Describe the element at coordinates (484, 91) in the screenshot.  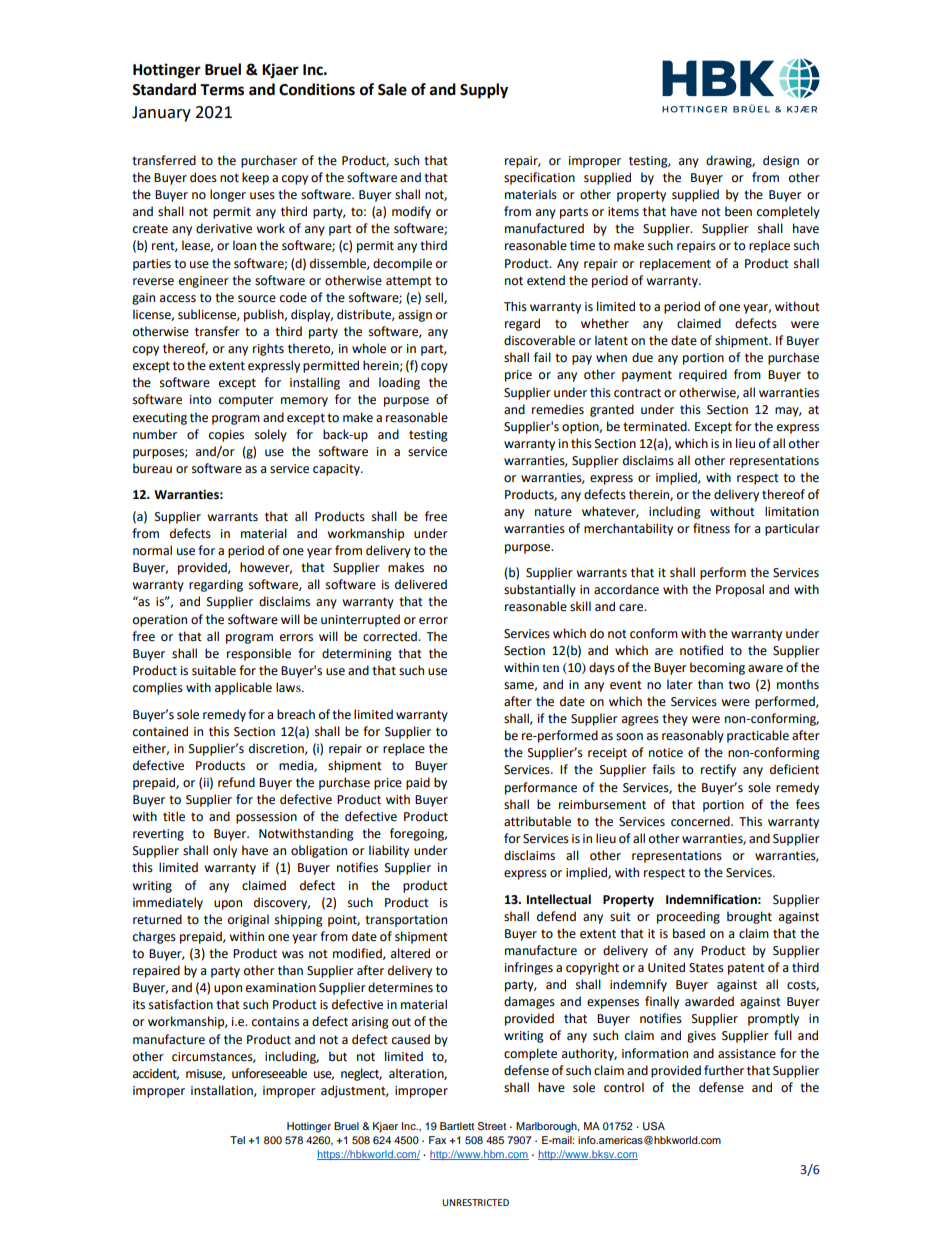
I see `Supply` at that location.
